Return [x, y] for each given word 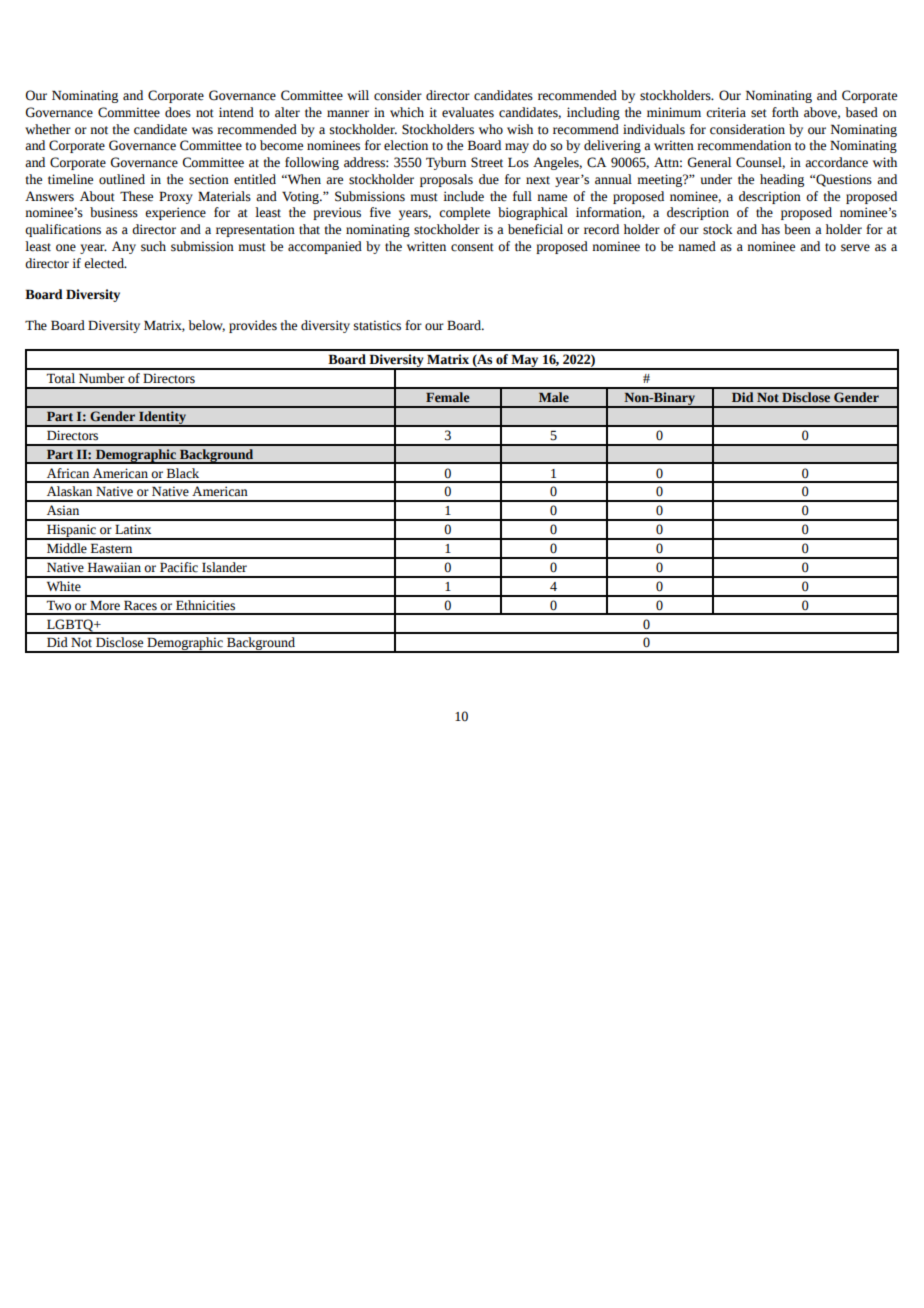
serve [855, 248]
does [178, 112]
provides [253, 326]
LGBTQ [70, 626]
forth [785, 112]
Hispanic [71, 532]
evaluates [468, 112]
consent [472, 247]
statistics [377, 325]
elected [105, 263]
